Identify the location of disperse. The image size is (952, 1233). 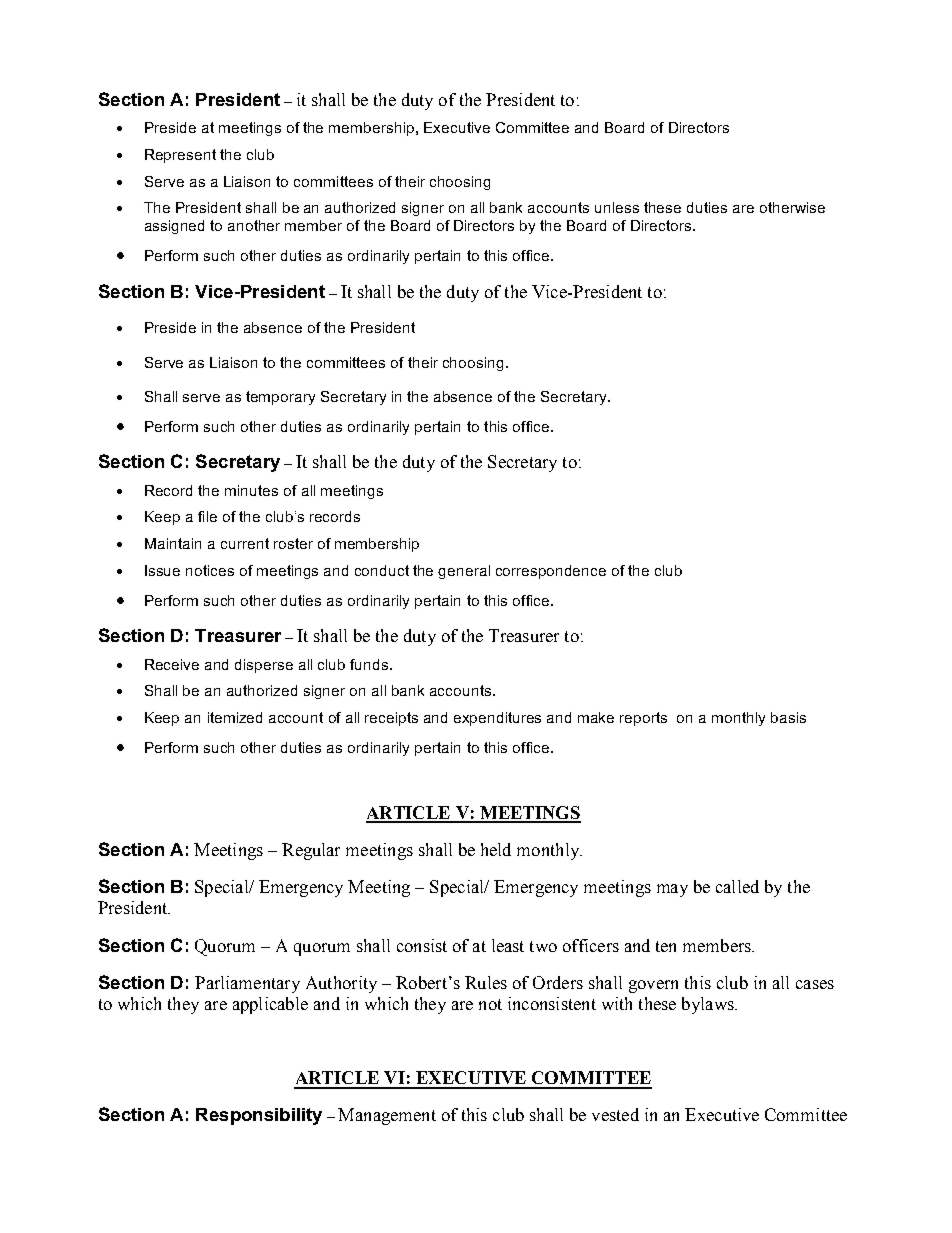
(264, 666).
